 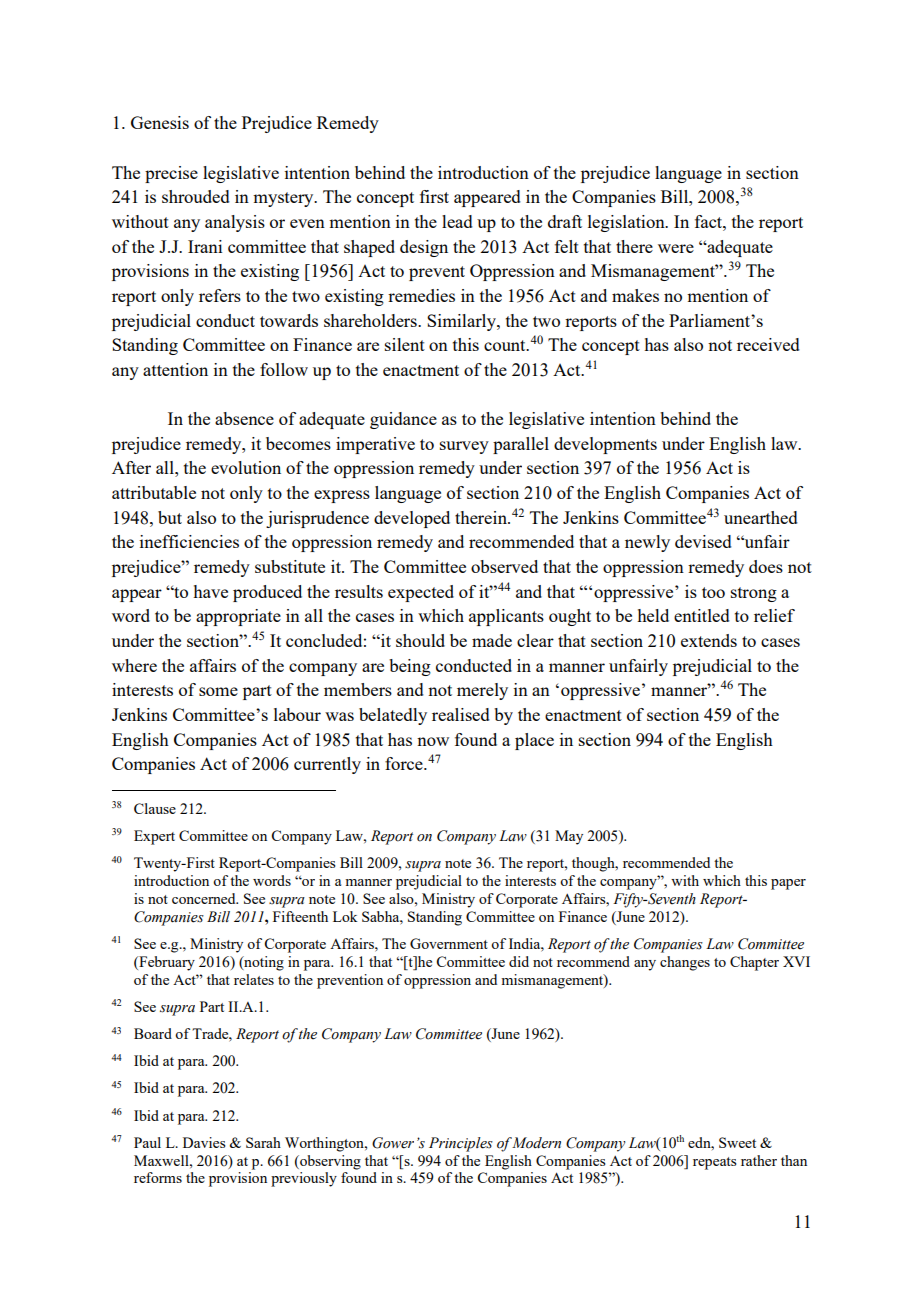 I want to click on force, so click(x=405, y=763).
